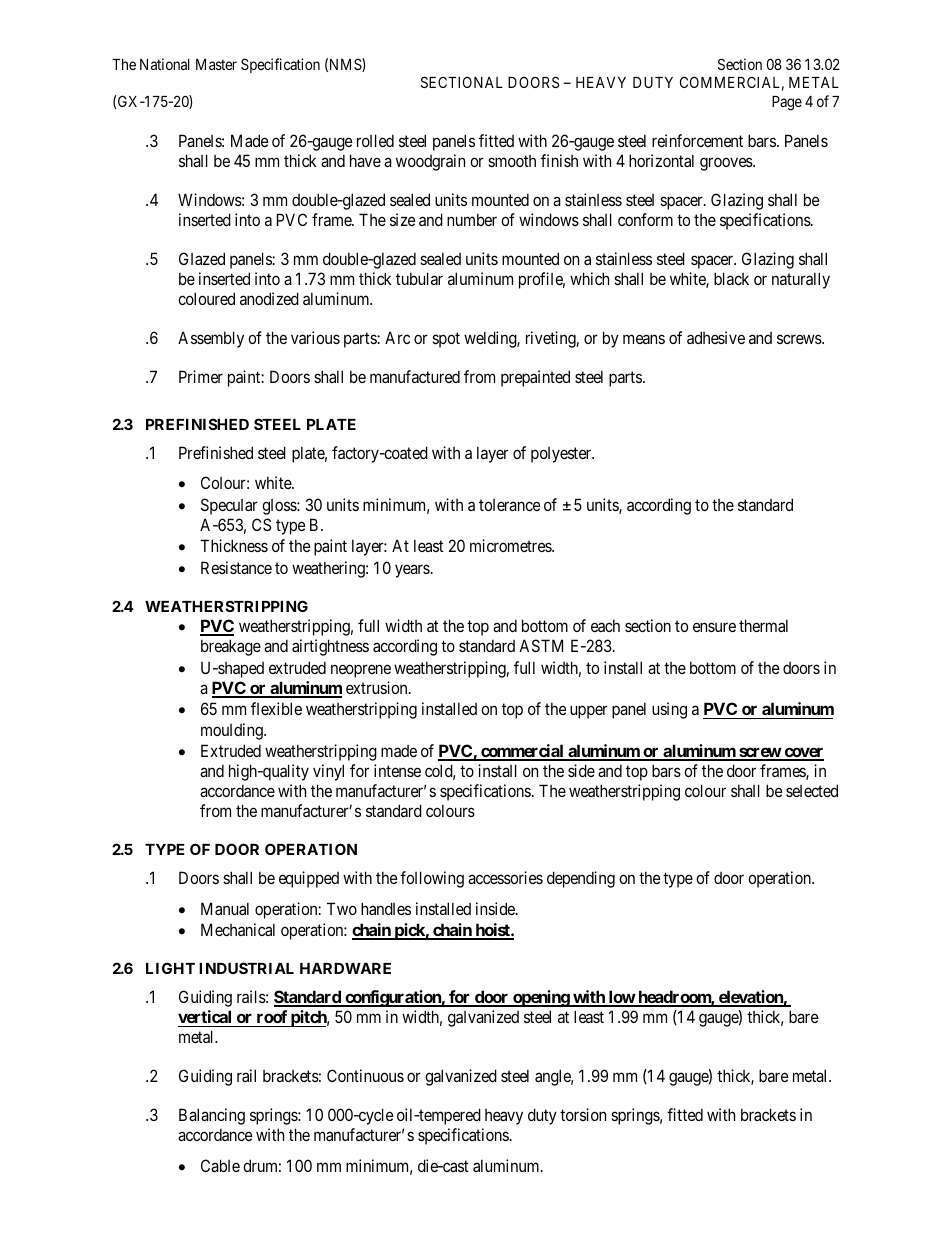 The image size is (952, 1233). Describe the element at coordinates (212, 1116) in the screenshot. I see `Balancing` at that location.
